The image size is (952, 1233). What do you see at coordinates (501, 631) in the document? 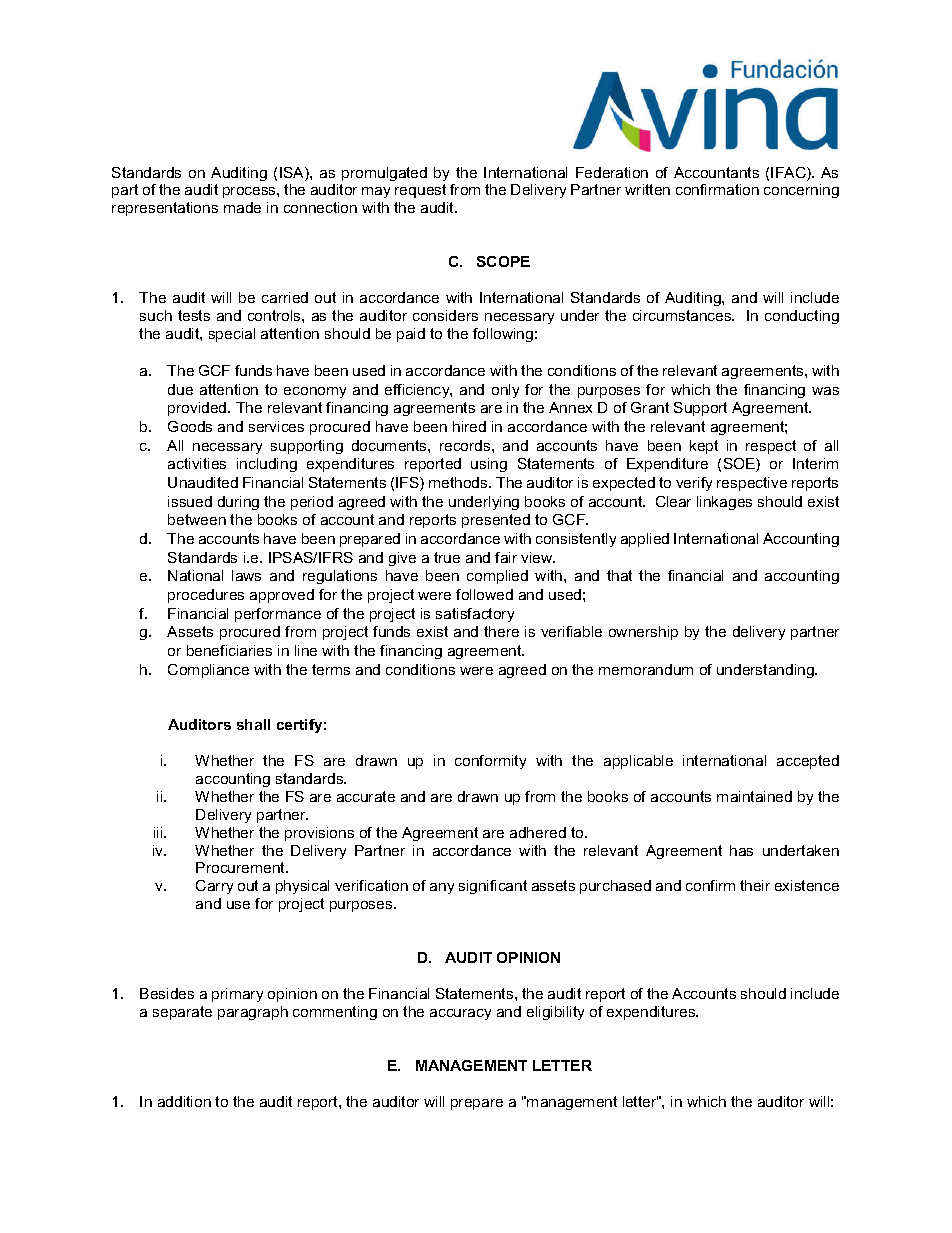
I see `there` at bounding box center [501, 631].
